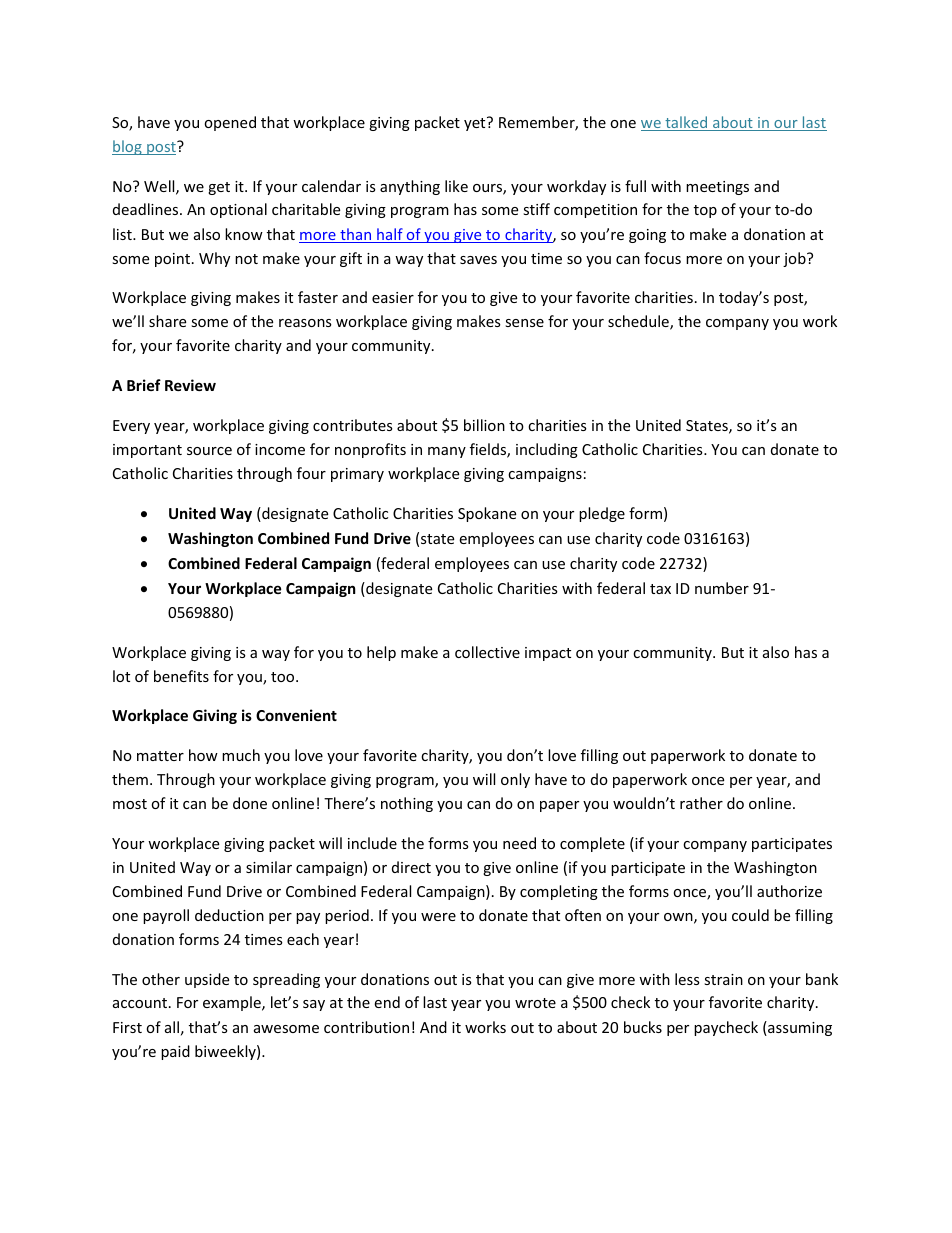 This screenshot has height=1233, width=952. What do you see at coordinates (175, 1052) in the screenshot?
I see `paid` at bounding box center [175, 1052].
